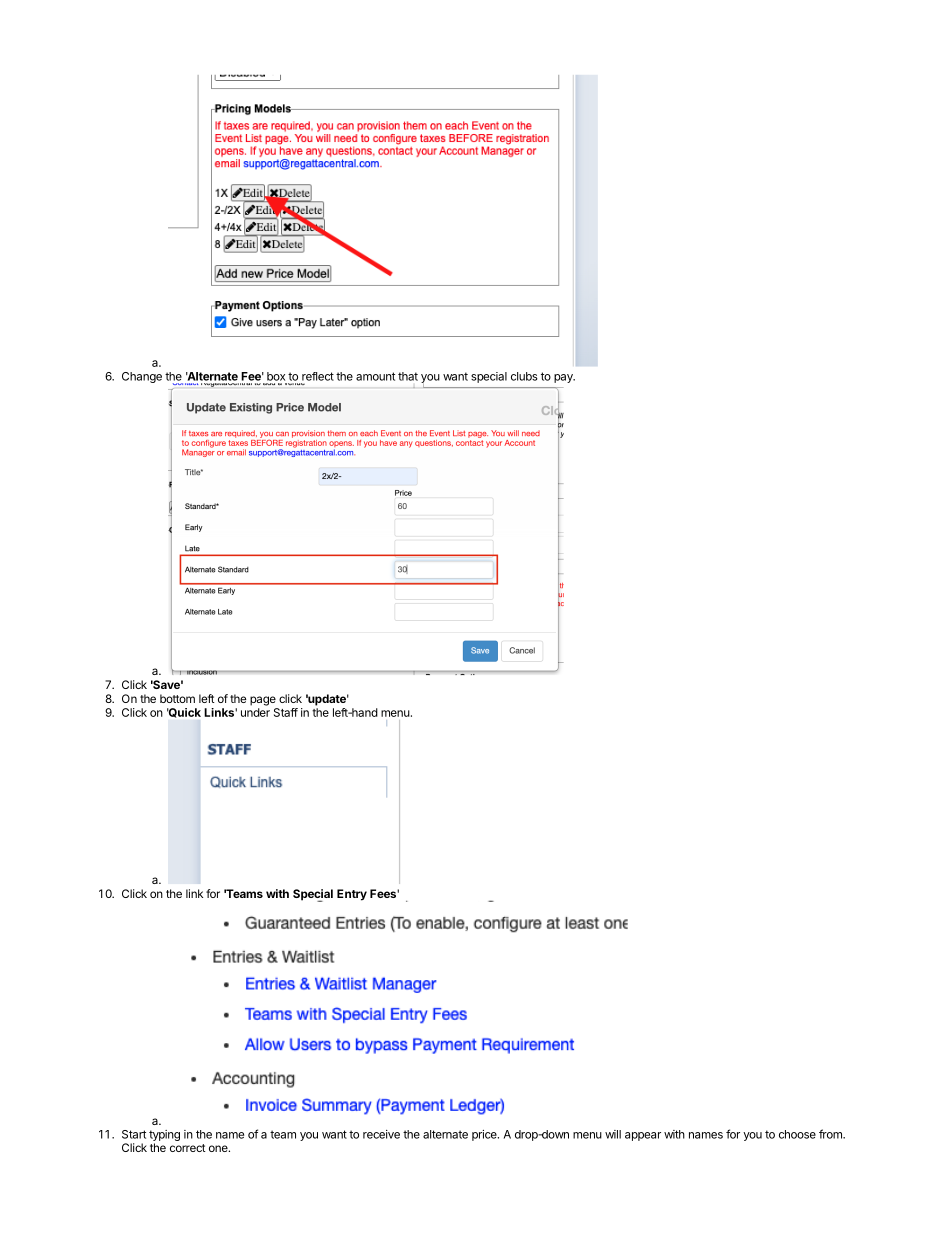 The width and height of the screenshot is (952, 1233). Describe the element at coordinates (384, 893) in the screenshot. I see `Fees` at that location.
